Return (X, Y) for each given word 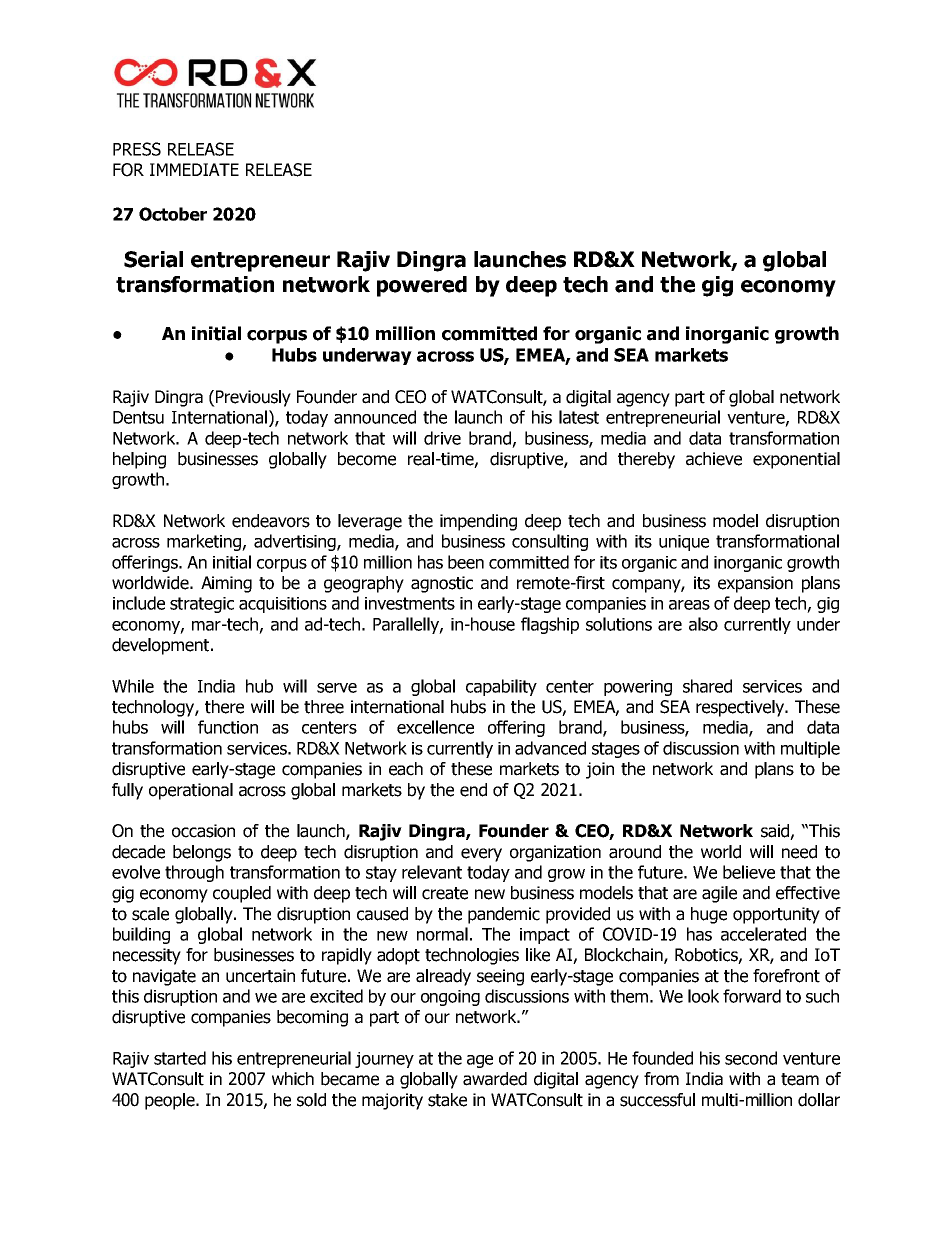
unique (684, 543)
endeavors (271, 521)
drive (442, 438)
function (228, 727)
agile (719, 894)
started (180, 1058)
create (445, 893)
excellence (435, 727)
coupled (242, 894)
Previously (252, 398)
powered (422, 286)
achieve (714, 459)
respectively (741, 708)
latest (579, 417)
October (173, 214)
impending (478, 522)
